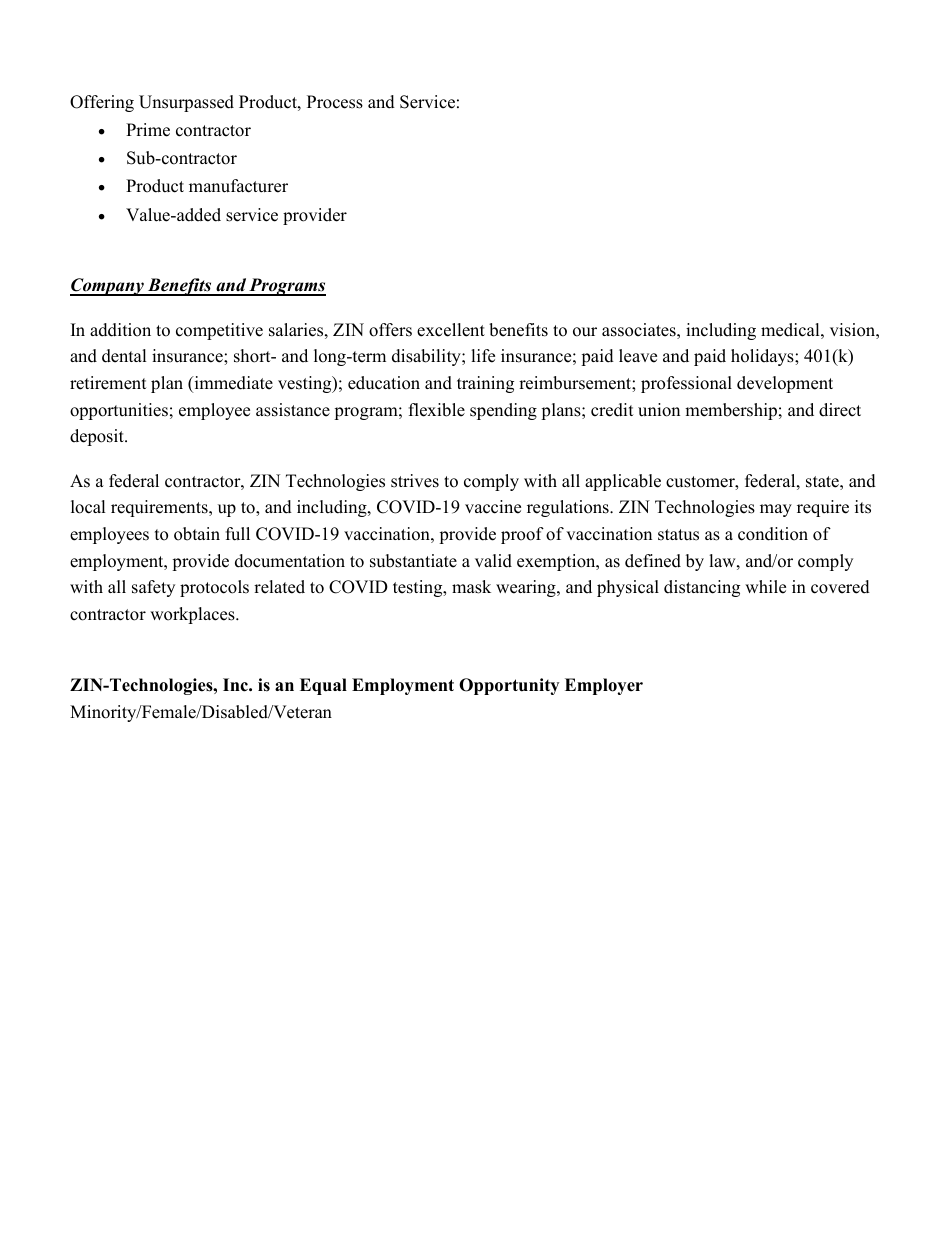 The image size is (952, 1233). What do you see at coordinates (108, 287) in the screenshot?
I see `Company` at bounding box center [108, 287].
